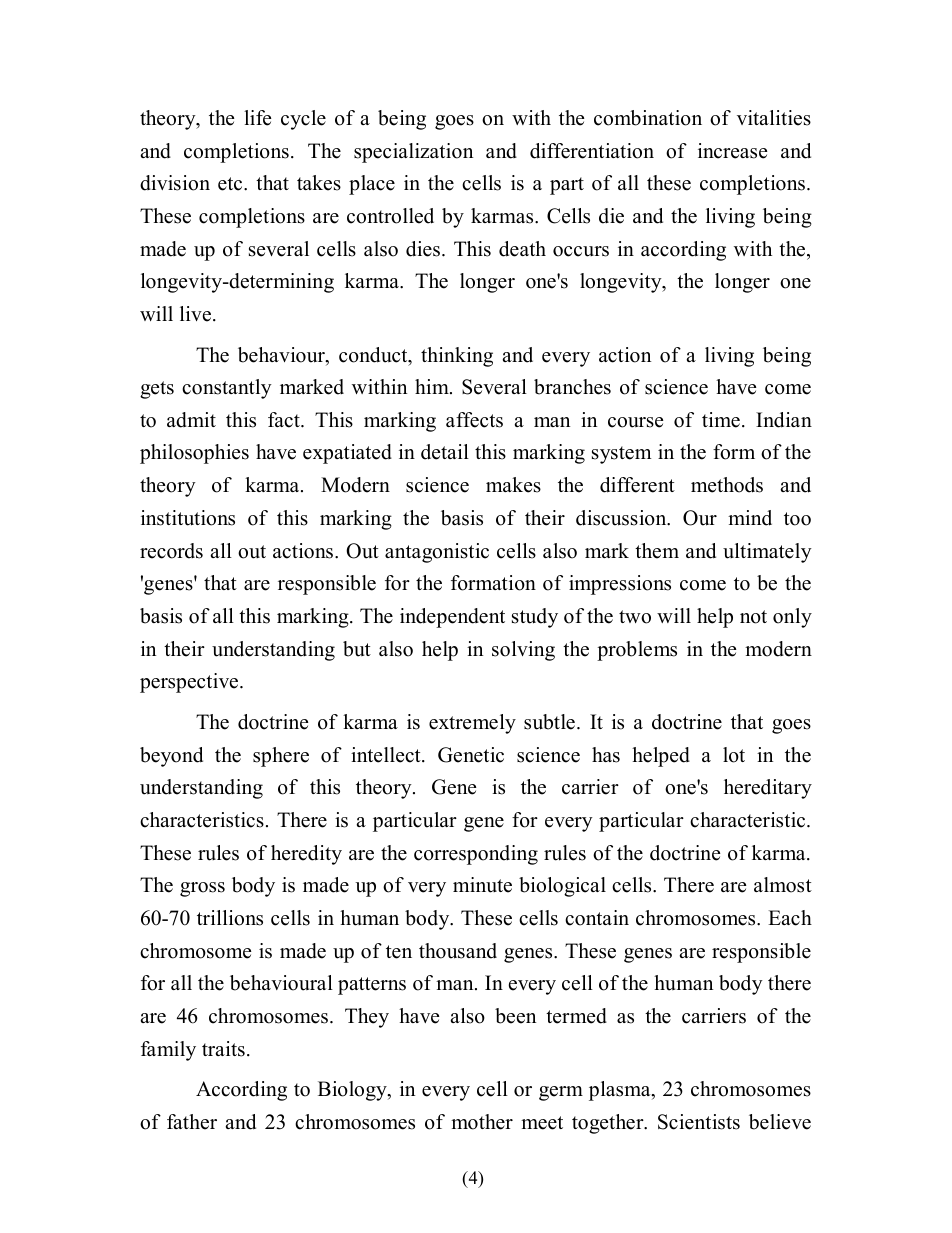 This screenshot has height=1233, width=952. Describe the element at coordinates (452, 618) in the screenshot. I see `independent` at that location.
